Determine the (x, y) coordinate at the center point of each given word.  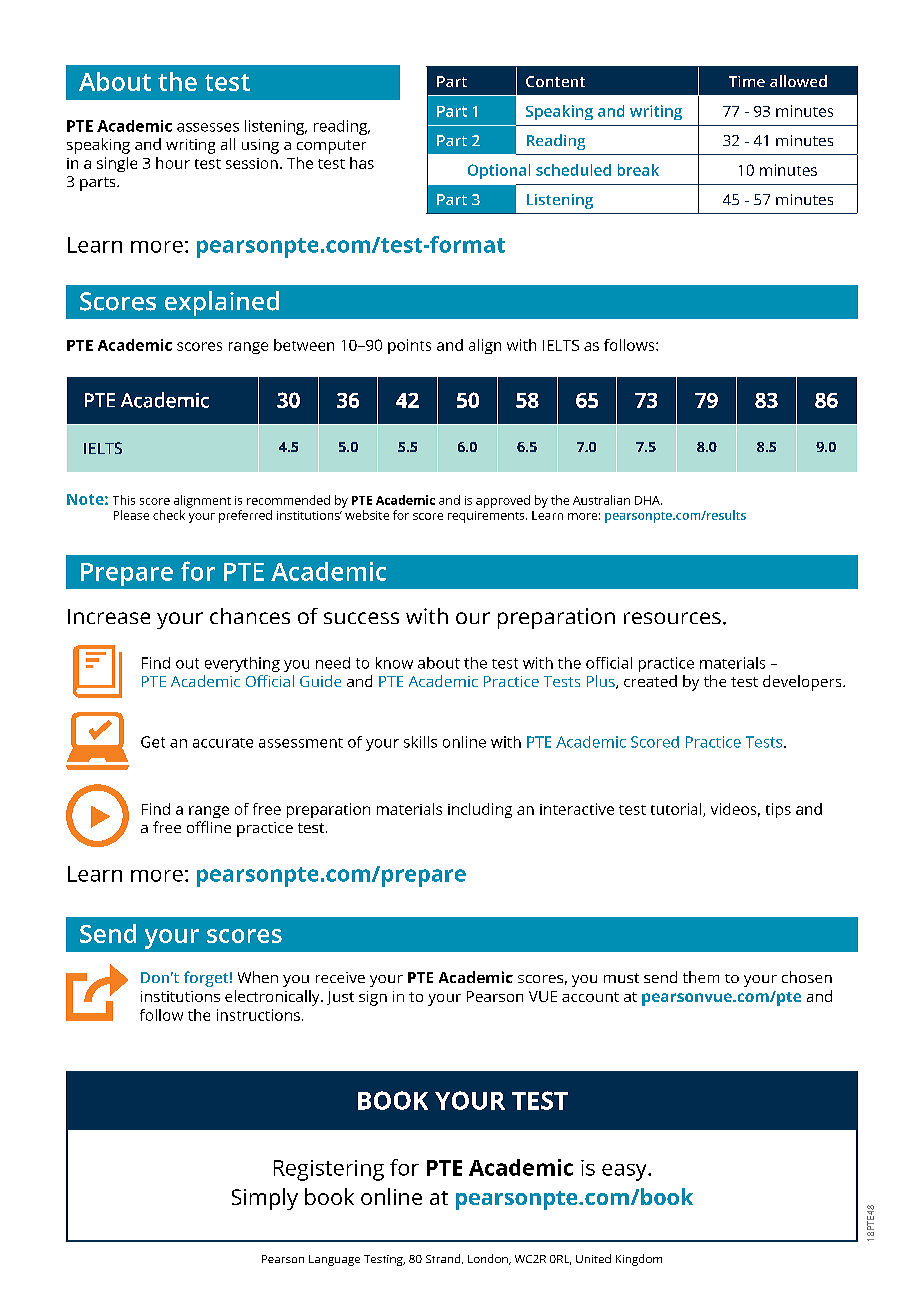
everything (242, 664)
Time (747, 81)
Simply (265, 1199)
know (394, 663)
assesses (208, 127)
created (650, 681)
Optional (499, 171)
